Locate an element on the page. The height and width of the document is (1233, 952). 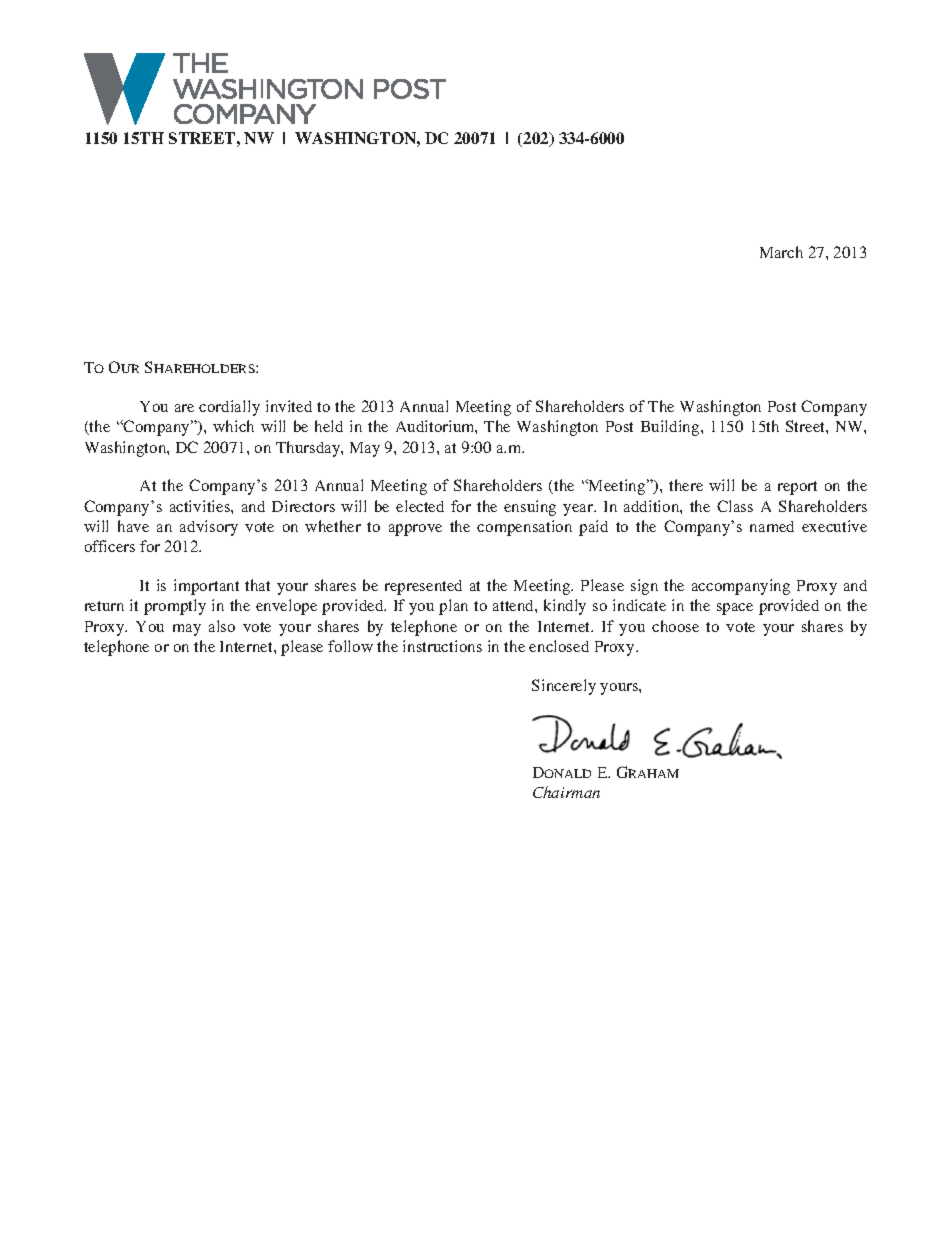
March is located at coordinates (781, 252).
